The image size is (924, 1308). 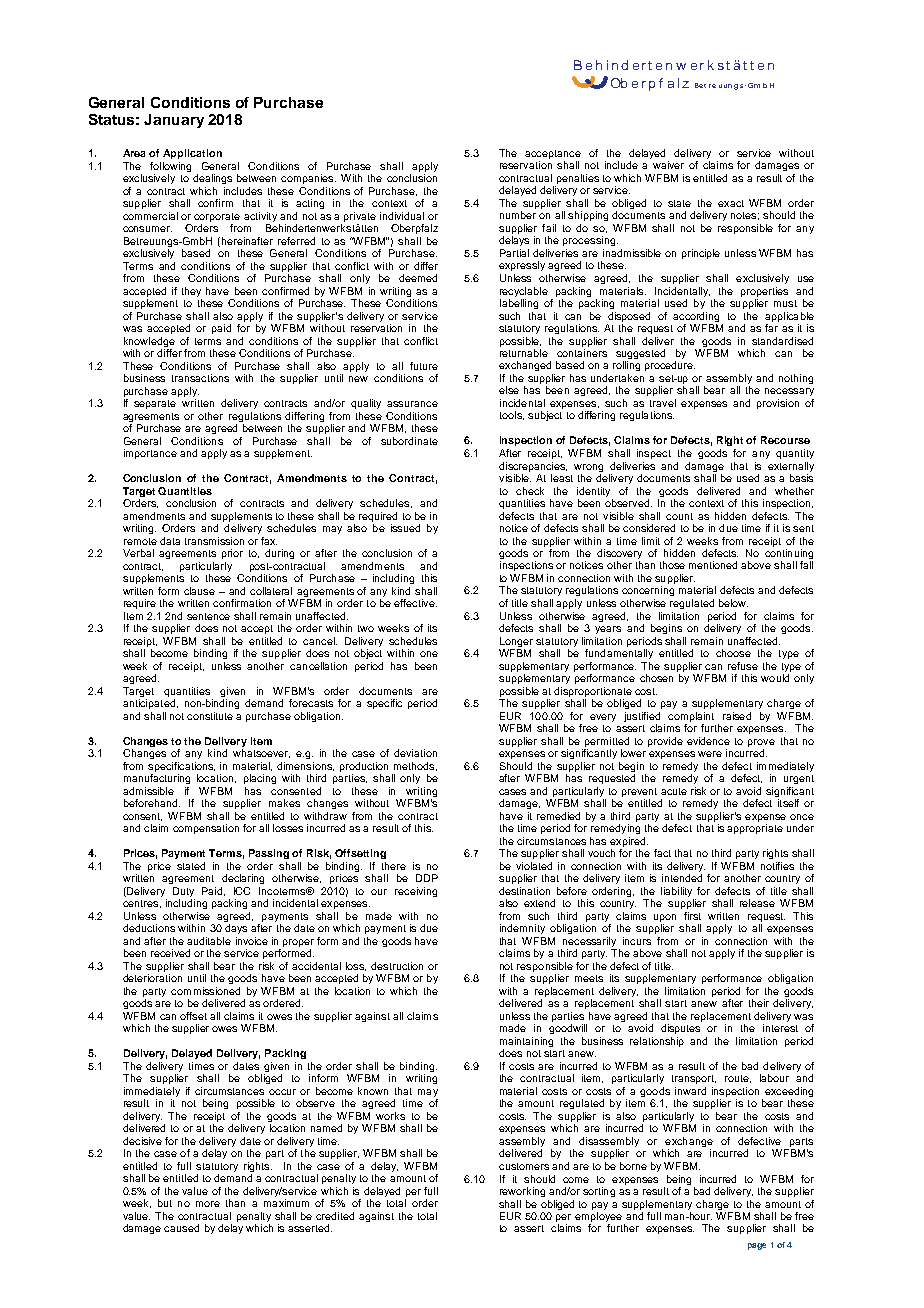 What do you see at coordinates (518, 215) in the page?
I see `number` at bounding box center [518, 215].
